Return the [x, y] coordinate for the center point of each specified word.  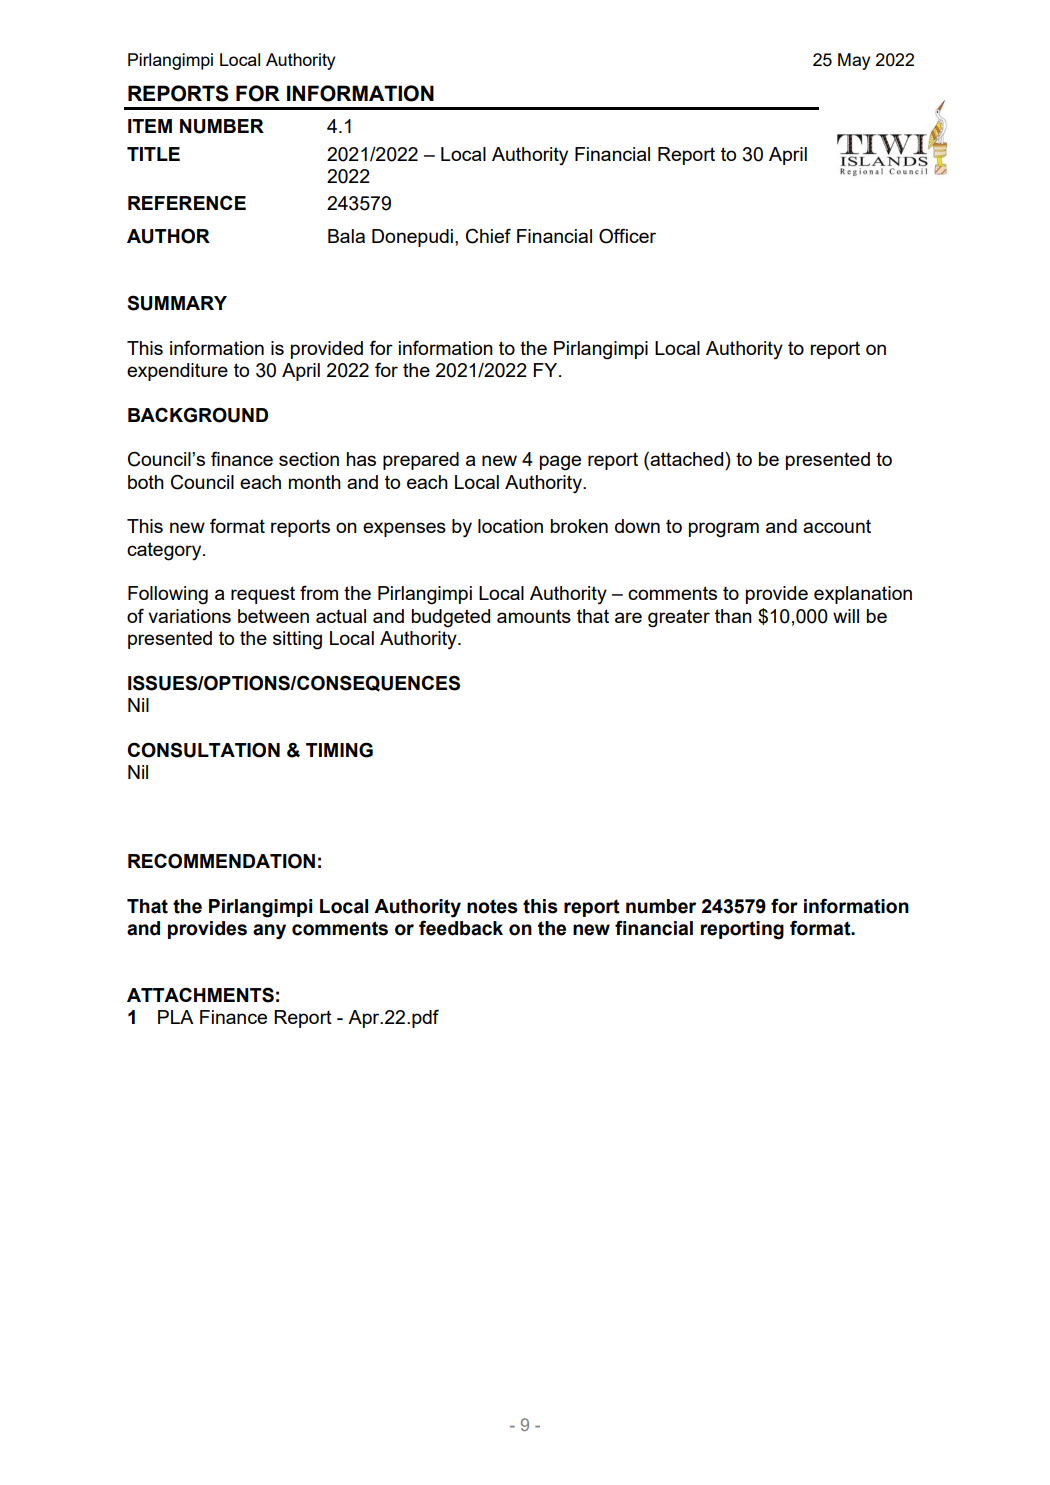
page [560, 463]
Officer [627, 236]
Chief [488, 236]
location [510, 526]
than [733, 616]
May [854, 61]
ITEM [150, 126]
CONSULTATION [204, 750]
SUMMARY [177, 303]
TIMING [339, 750]
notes [492, 906]
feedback [461, 928]
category [165, 551]
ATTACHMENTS [200, 995]
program [724, 530]
